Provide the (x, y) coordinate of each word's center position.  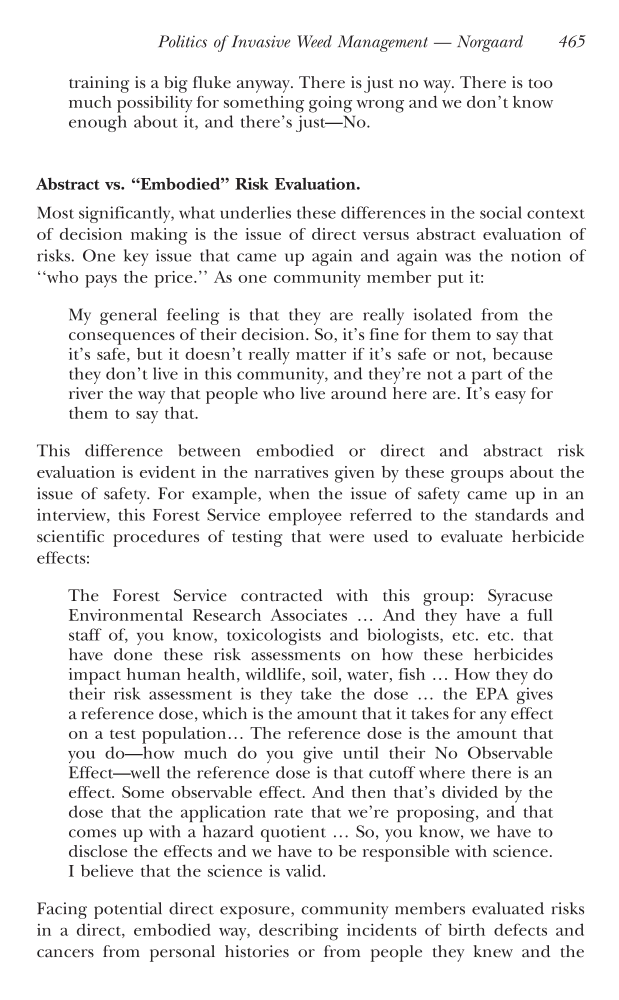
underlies (255, 212)
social (501, 212)
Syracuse (520, 597)
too (540, 83)
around (359, 393)
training (99, 84)
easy (510, 397)
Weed (314, 41)
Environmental (126, 615)
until (361, 752)
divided (470, 792)
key (136, 257)
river (86, 393)
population (184, 735)
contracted (281, 595)
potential (128, 910)
